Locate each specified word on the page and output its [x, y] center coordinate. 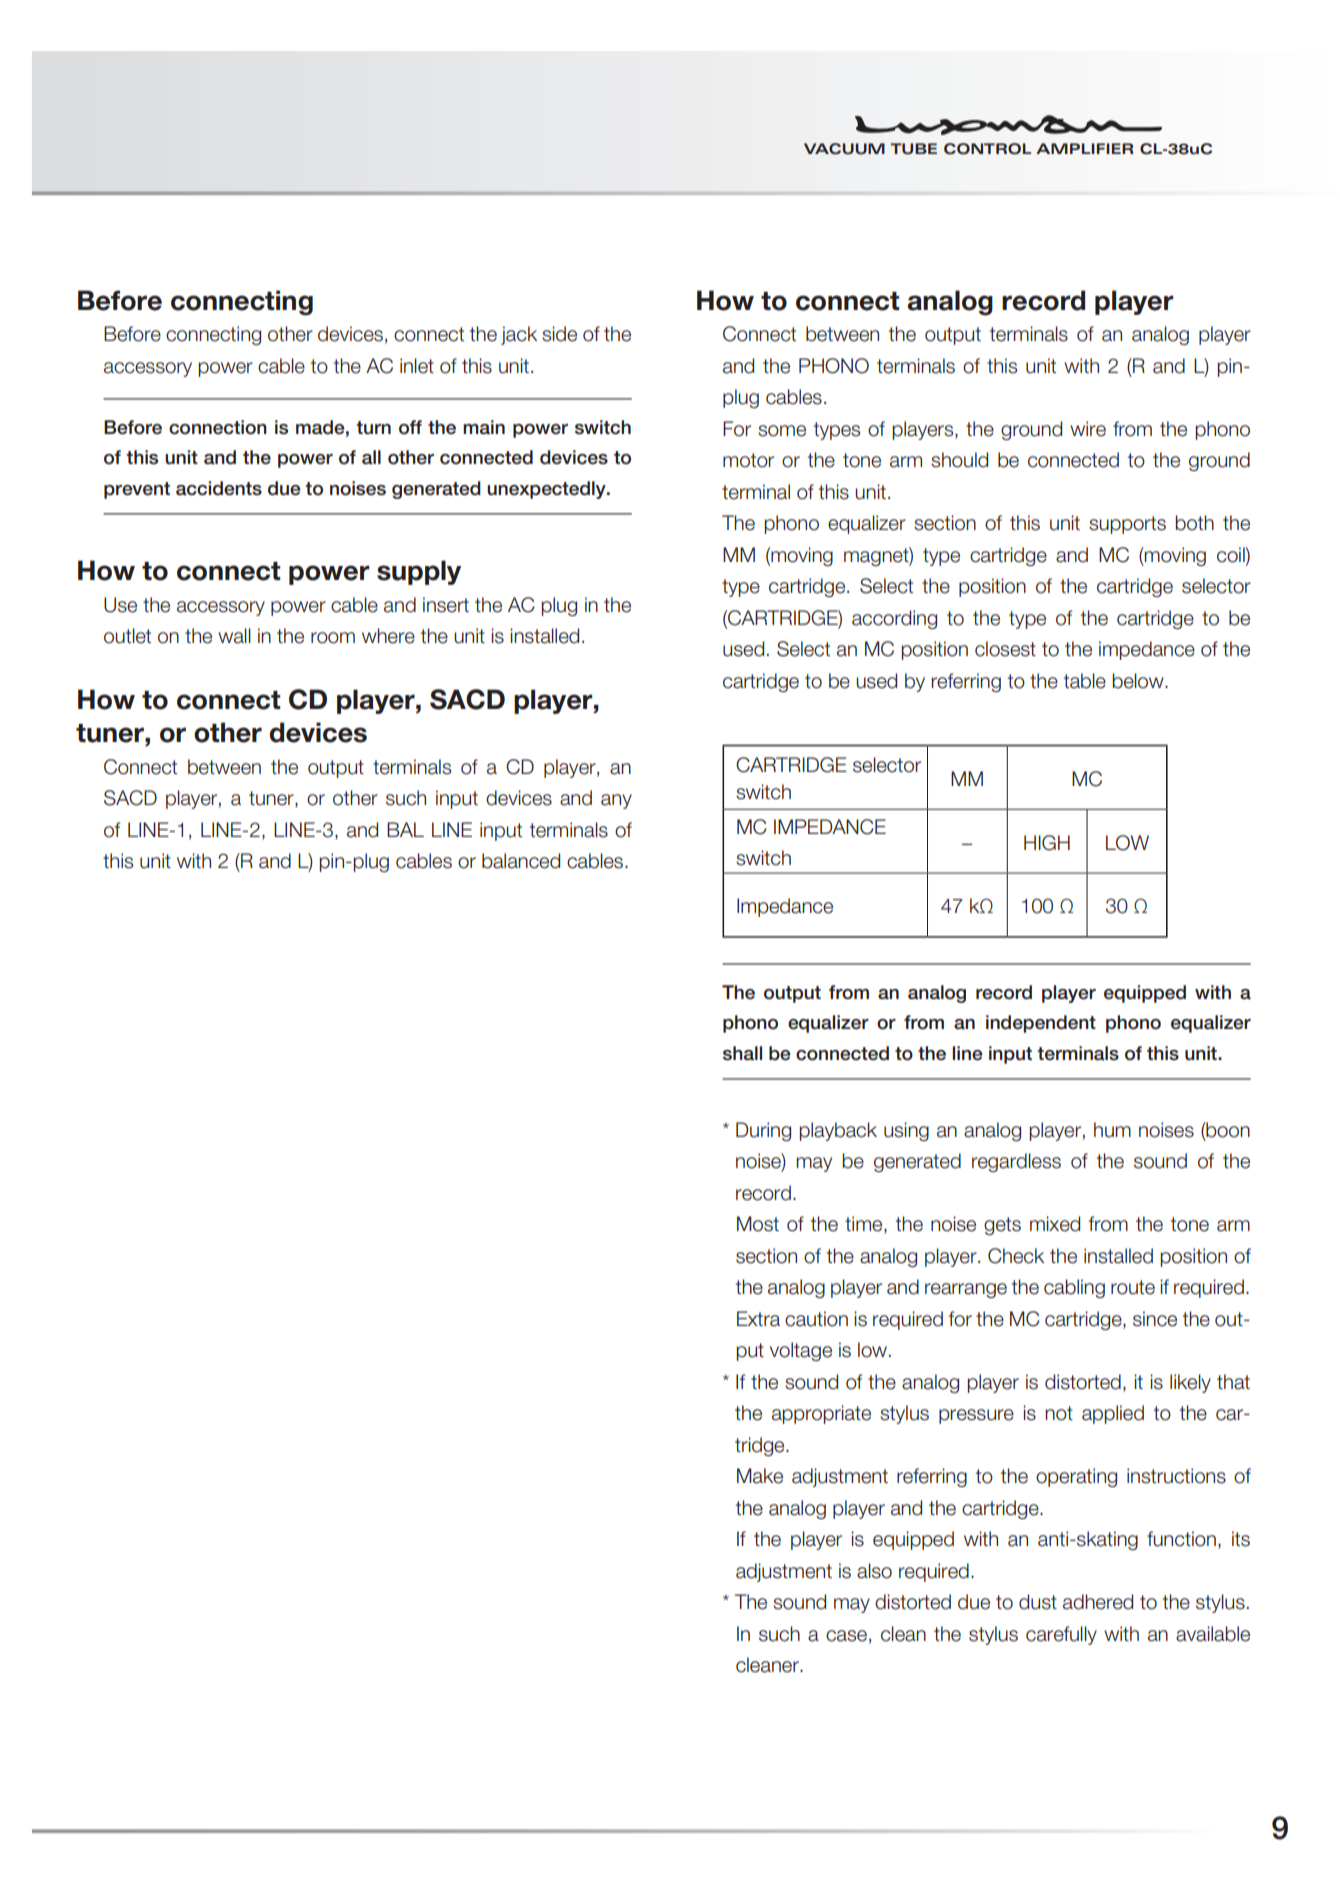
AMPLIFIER [1084, 148]
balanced [521, 861]
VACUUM [844, 149]
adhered [1098, 1602]
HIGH [1047, 843]
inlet [417, 366]
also [874, 1571]
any [616, 801]
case [846, 1636]
